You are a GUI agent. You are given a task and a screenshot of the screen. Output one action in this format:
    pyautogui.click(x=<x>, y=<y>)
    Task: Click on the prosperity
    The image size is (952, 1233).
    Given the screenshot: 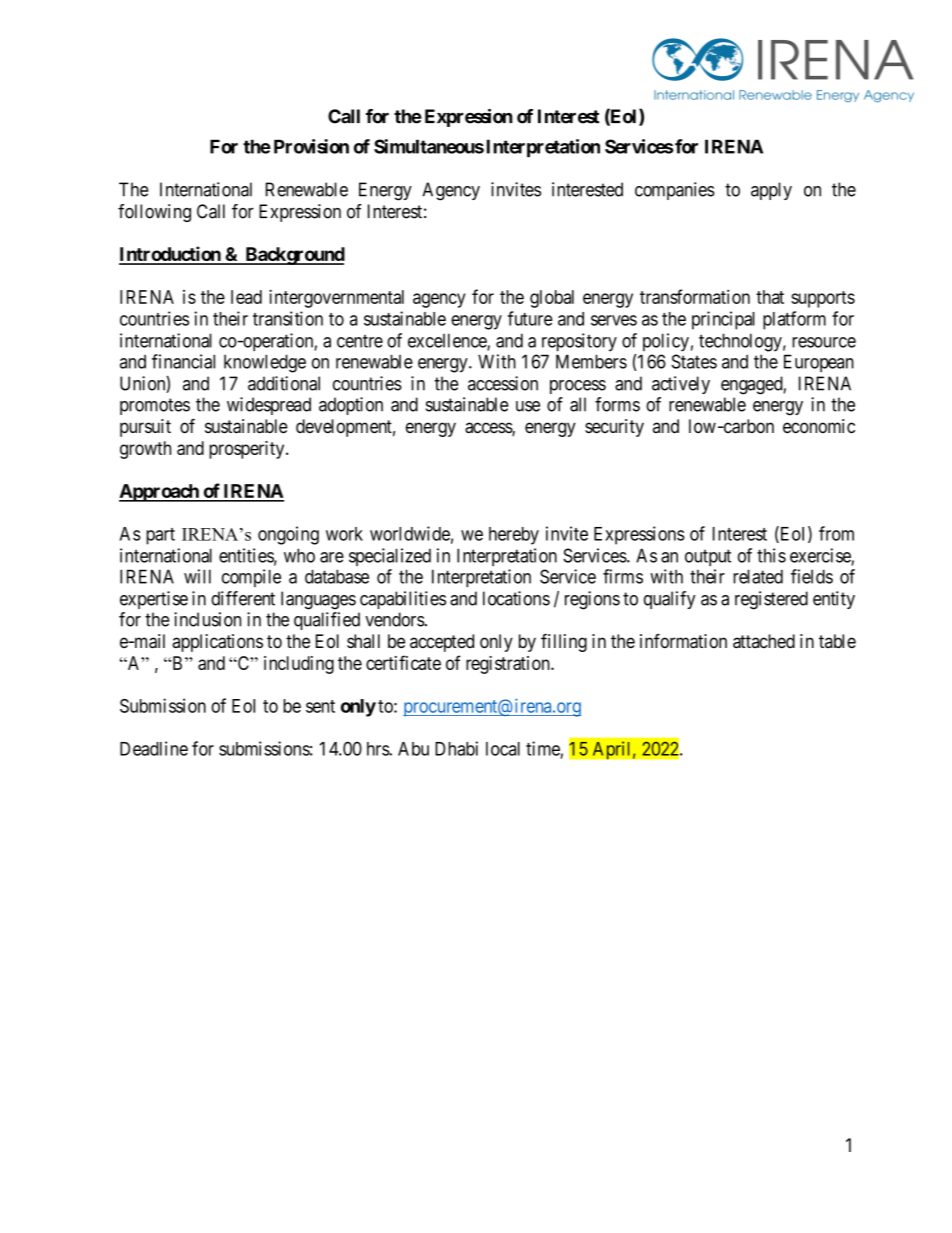 What is the action you would take?
    pyautogui.click(x=248, y=450)
